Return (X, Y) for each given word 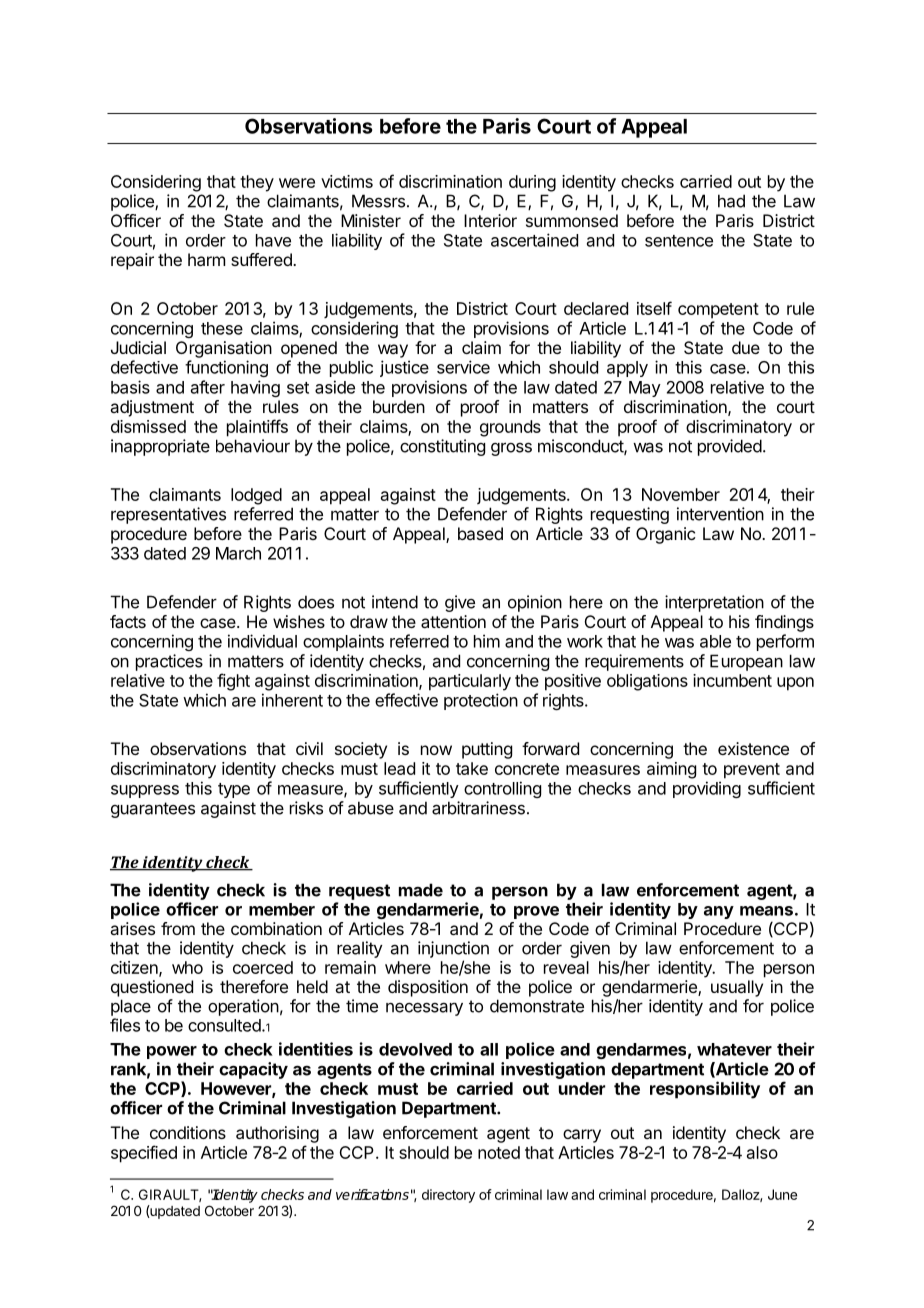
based (480, 533)
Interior (490, 220)
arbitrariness (478, 808)
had (731, 201)
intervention (720, 514)
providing (707, 789)
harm (206, 259)
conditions (188, 1132)
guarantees (153, 810)
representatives (168, 515)
